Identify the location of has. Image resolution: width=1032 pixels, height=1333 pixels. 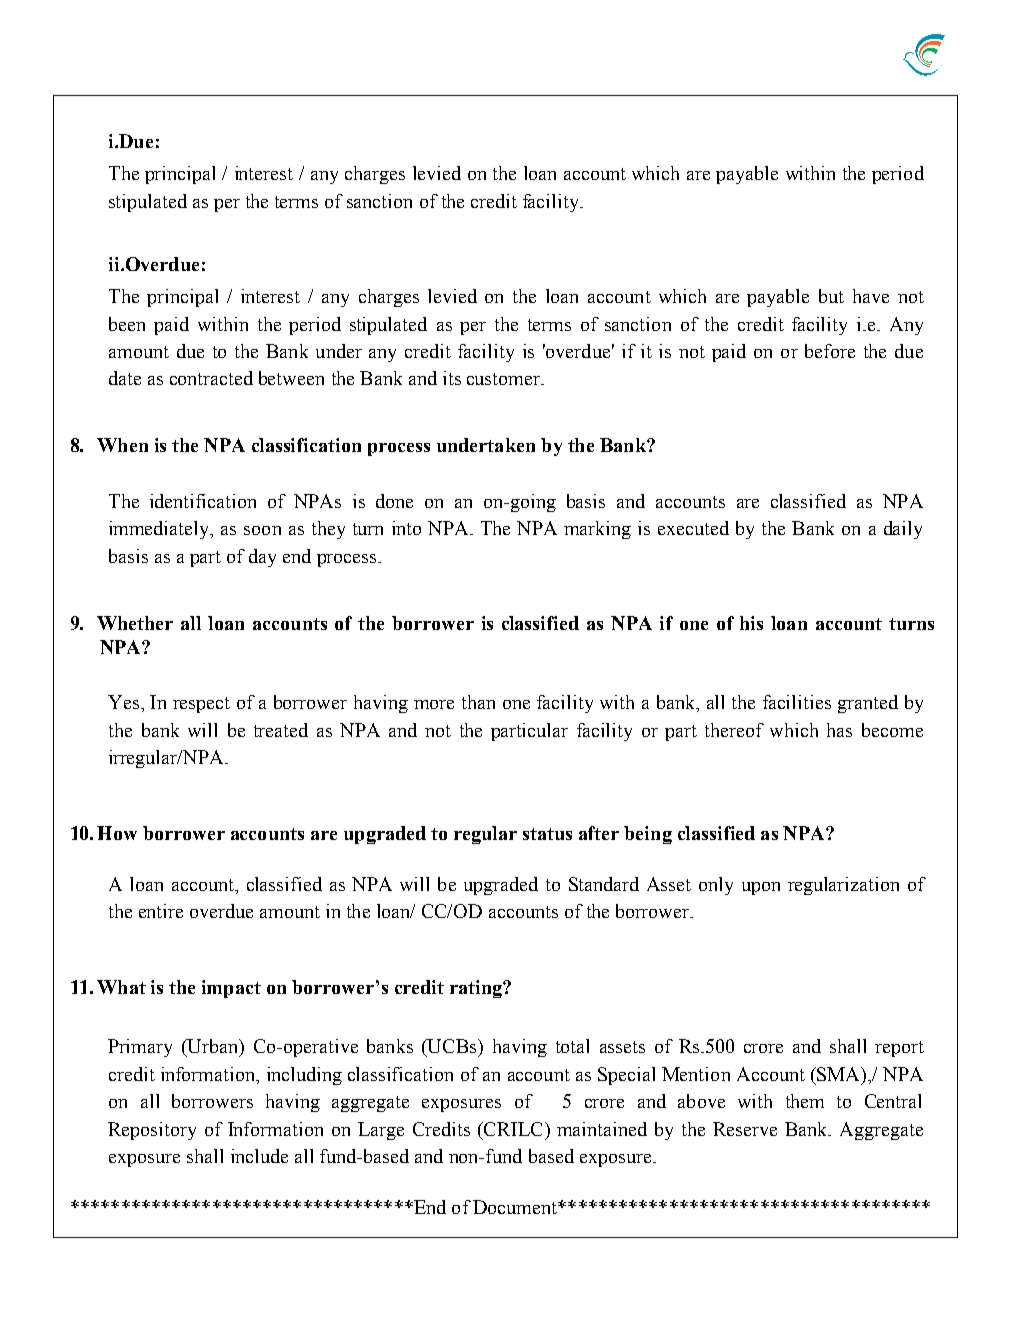
(839, 730).
